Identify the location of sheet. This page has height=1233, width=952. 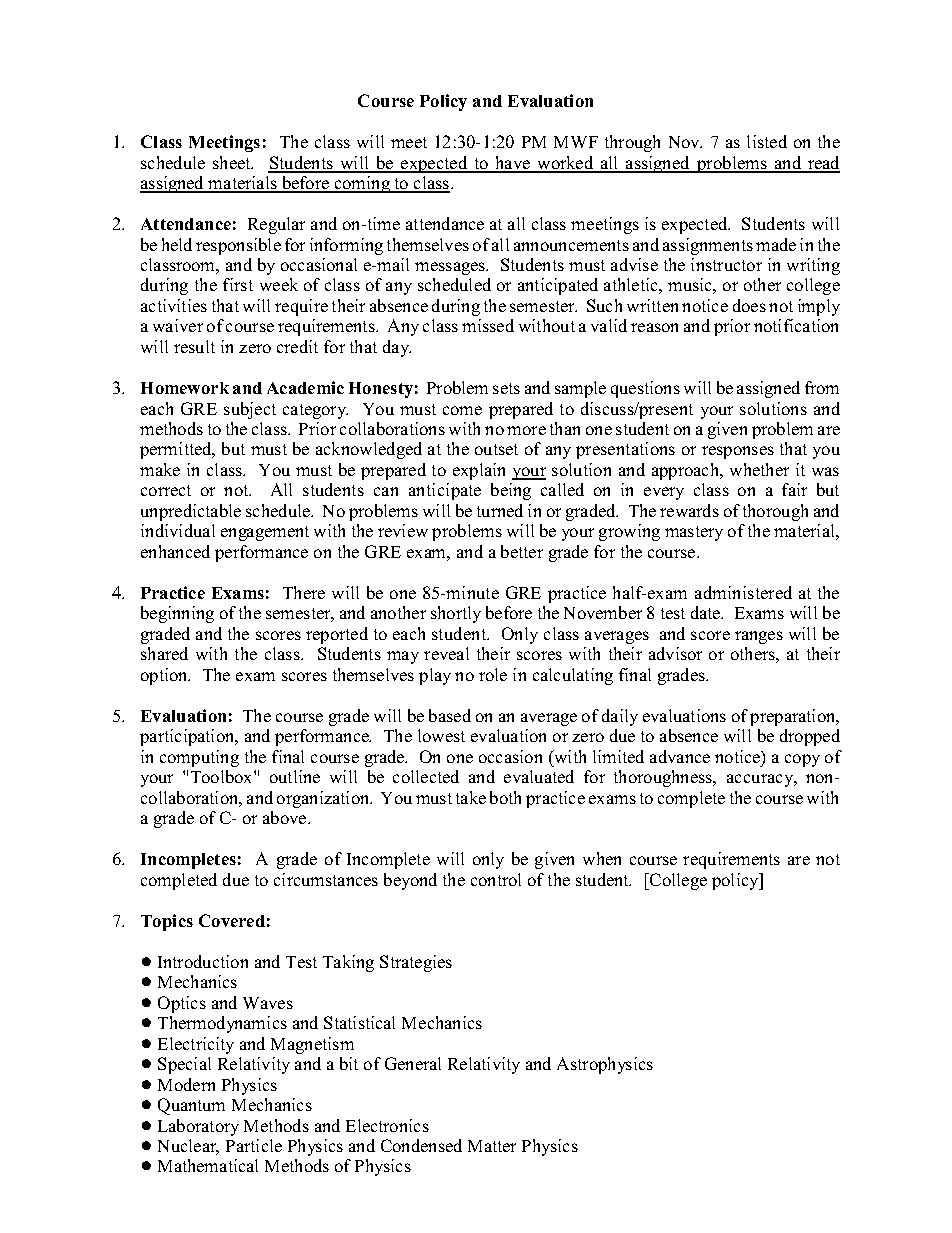
(233, 162).
